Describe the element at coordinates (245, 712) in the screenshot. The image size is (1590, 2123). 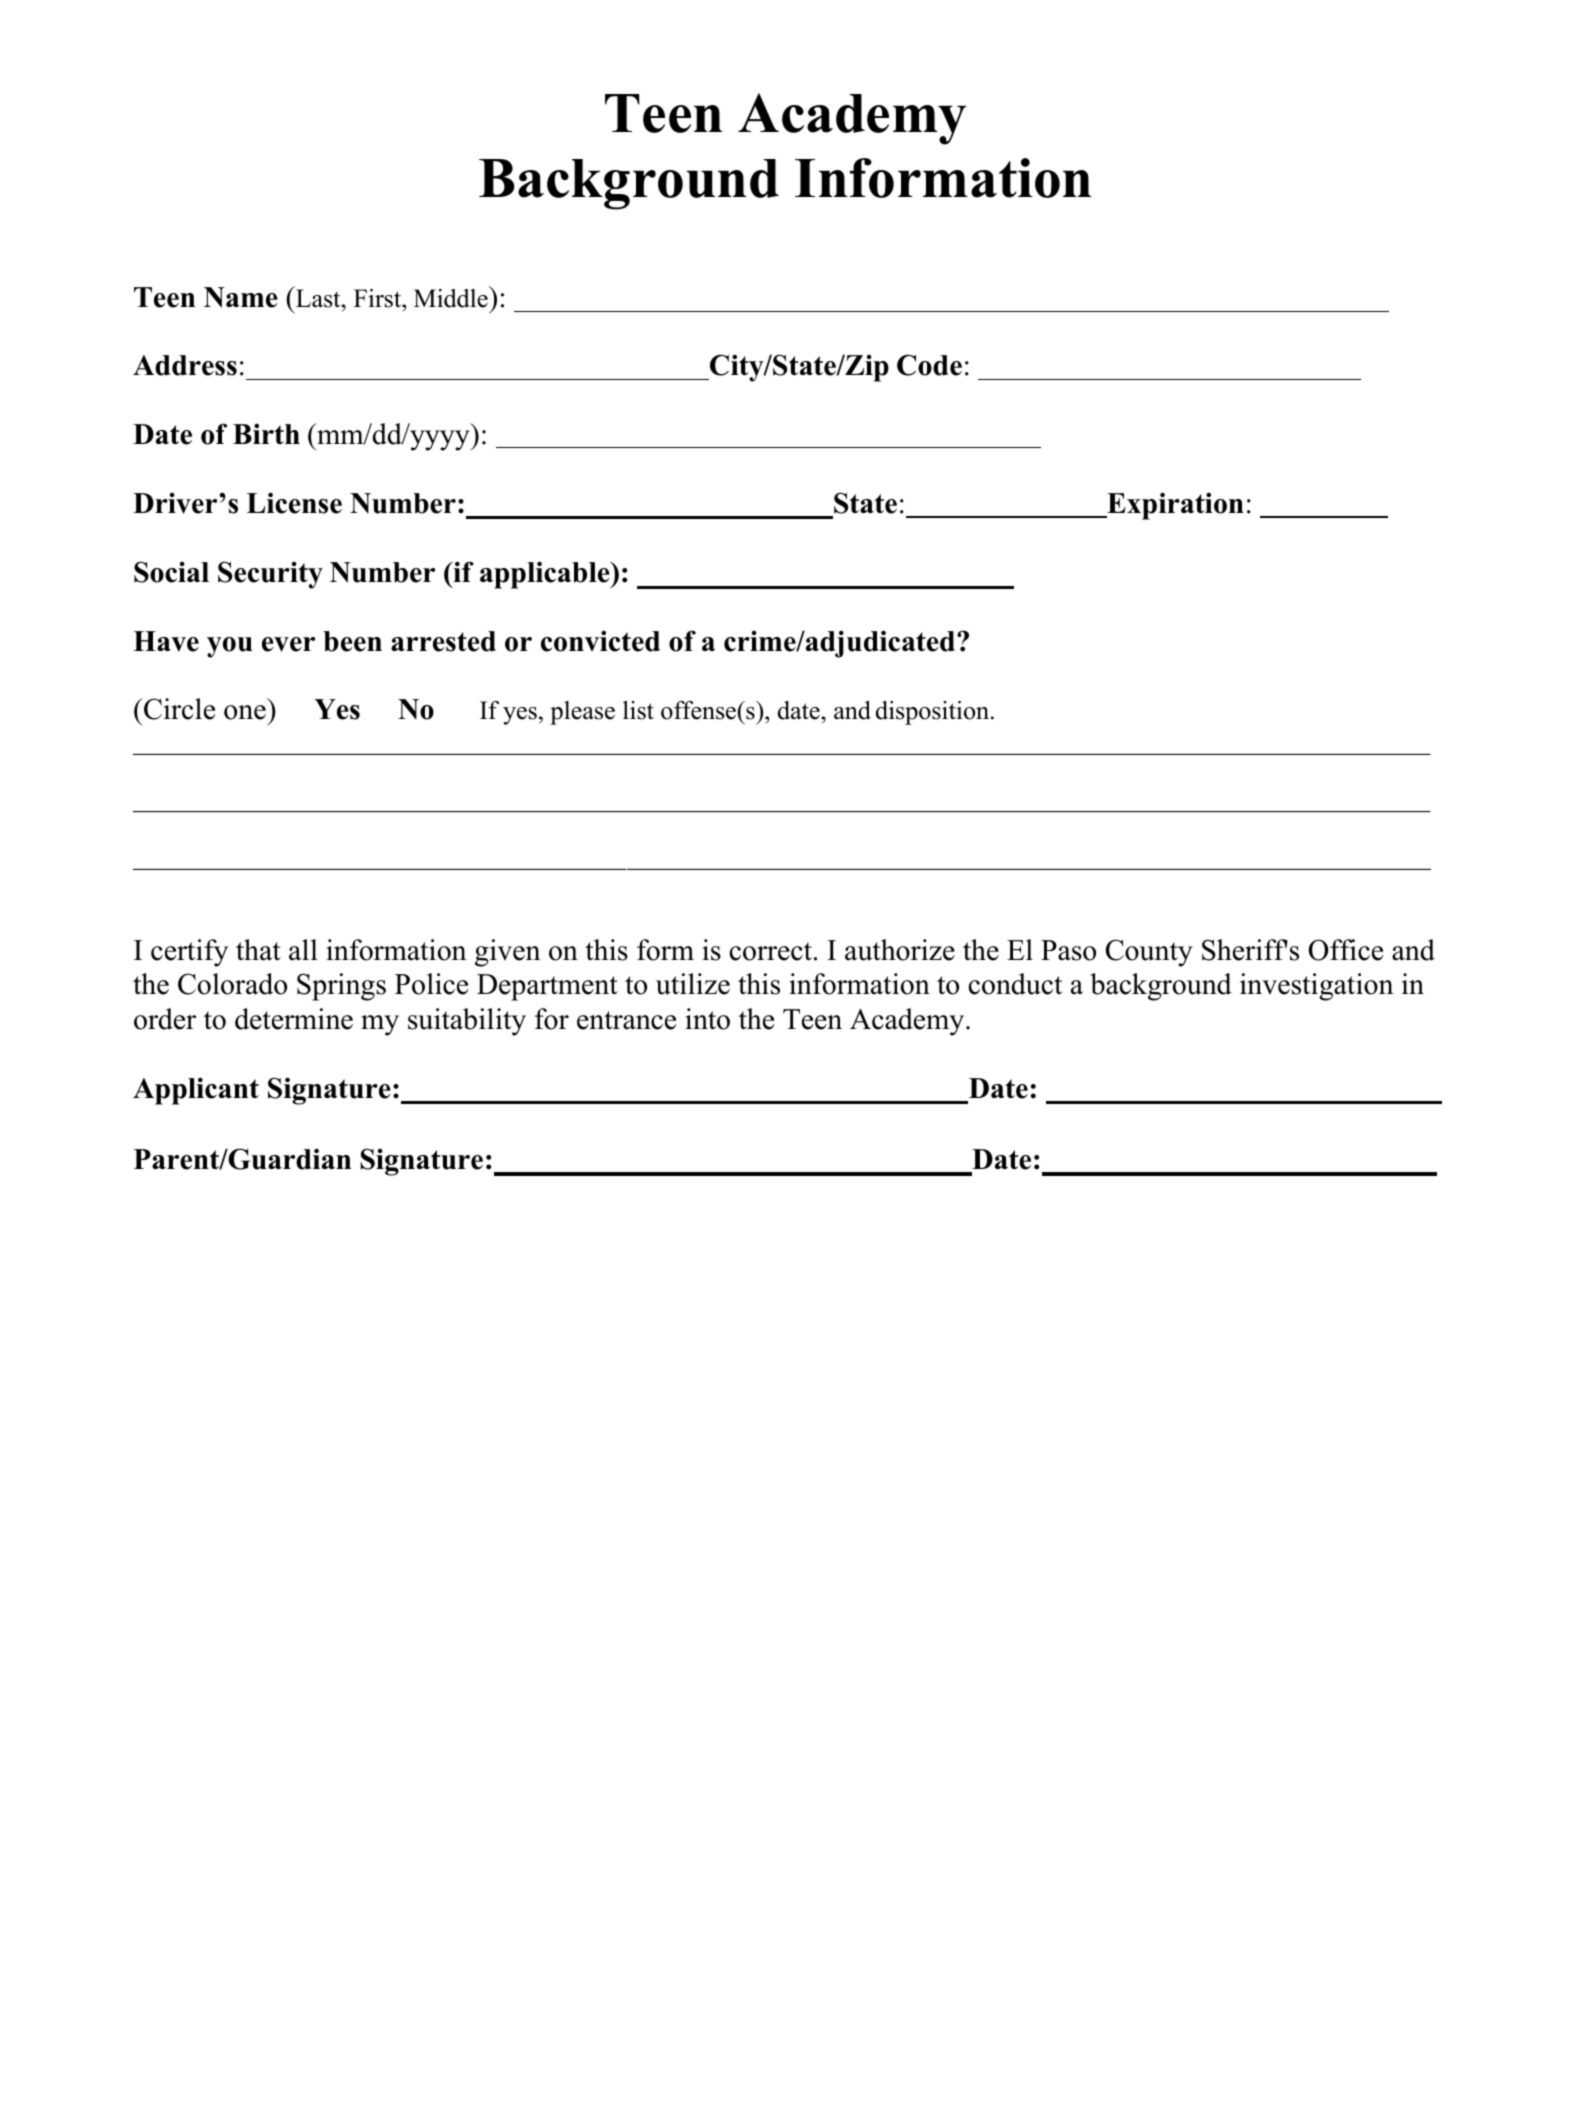
I see `one` at that location.
